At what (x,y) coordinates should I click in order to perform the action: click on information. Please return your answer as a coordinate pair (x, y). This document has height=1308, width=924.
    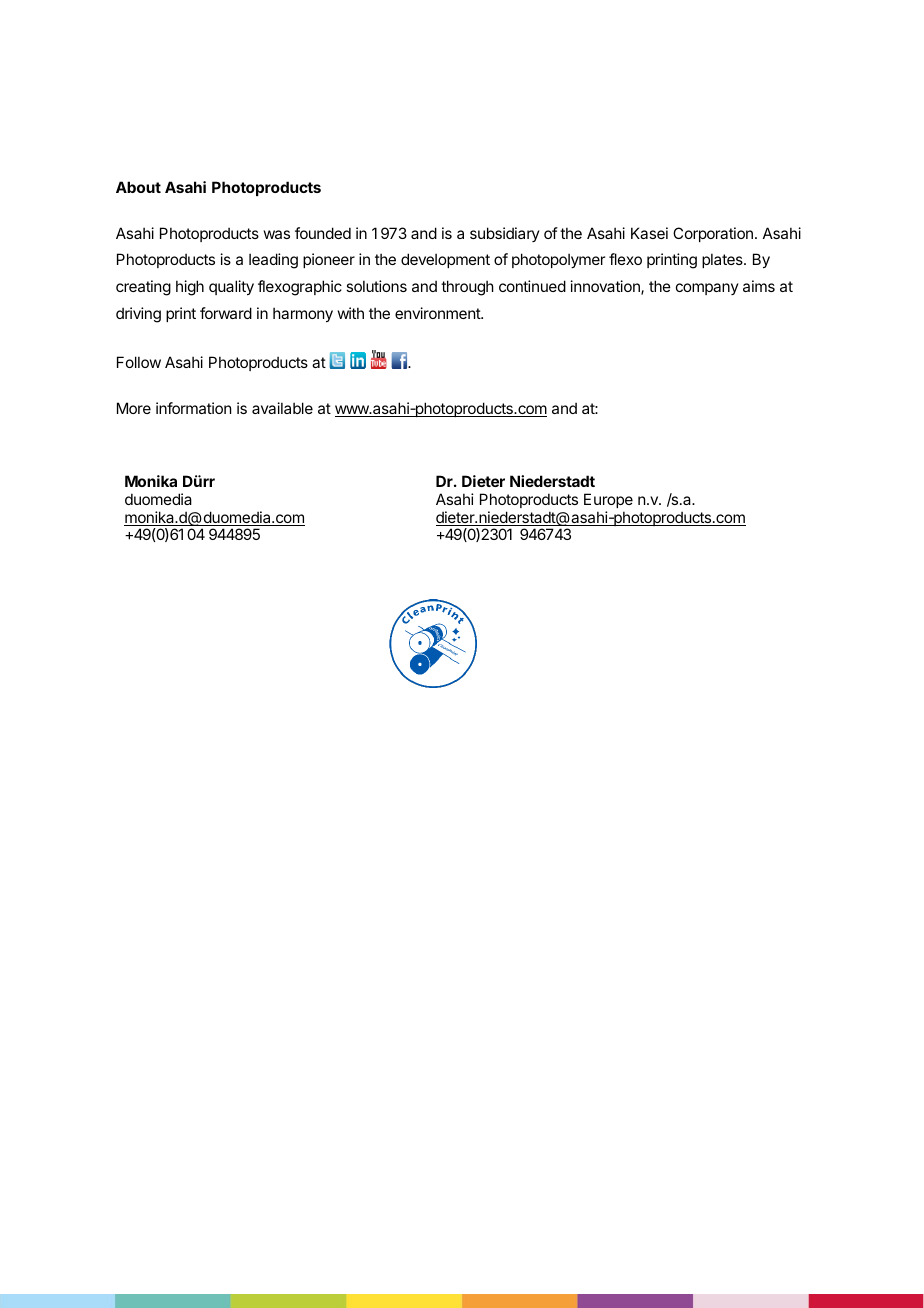
    Looking at the image, I should click on (193, 408).
